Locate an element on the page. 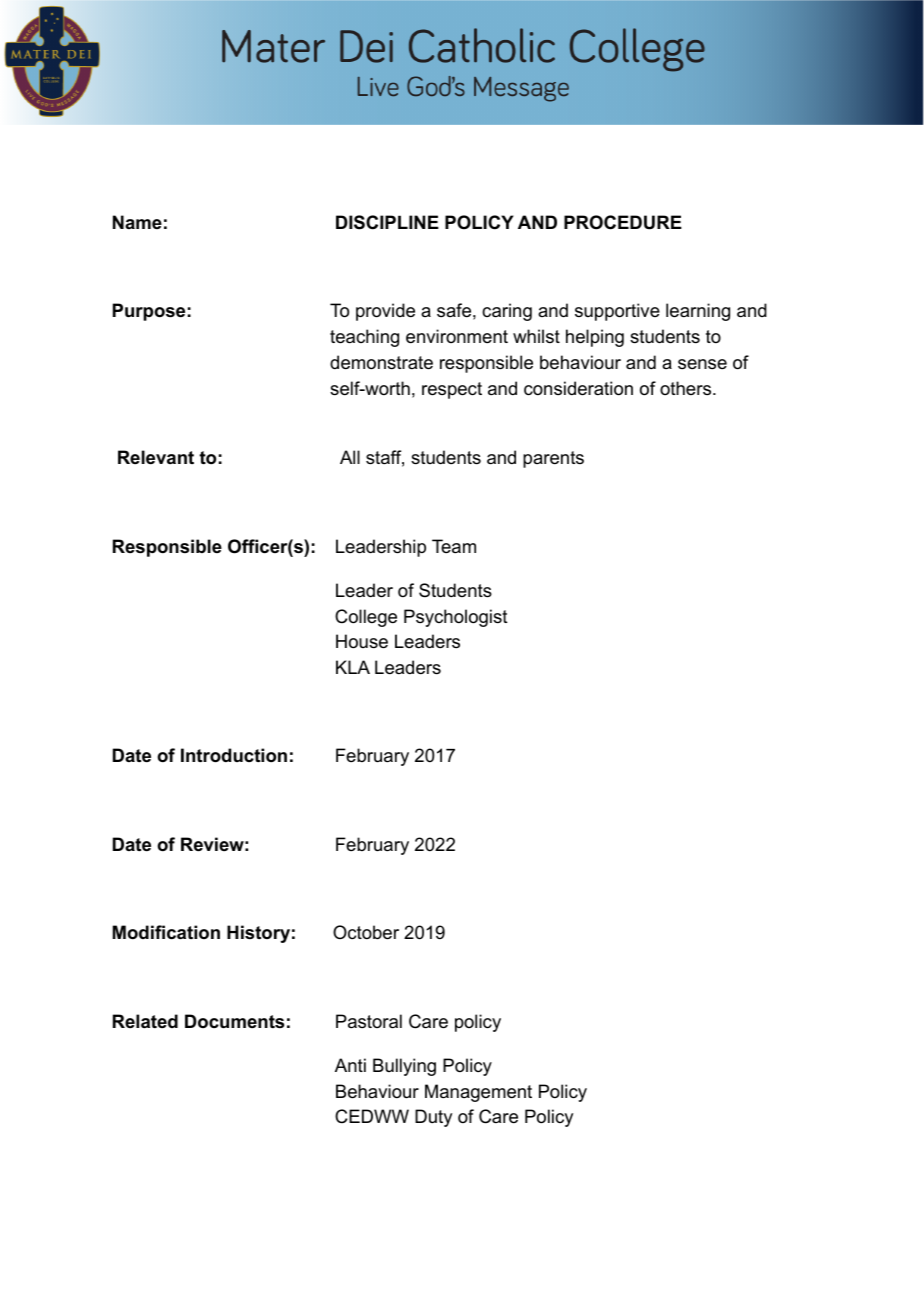 The image size is (924, 1307). Relevant is located at coordinates (156, 457).
